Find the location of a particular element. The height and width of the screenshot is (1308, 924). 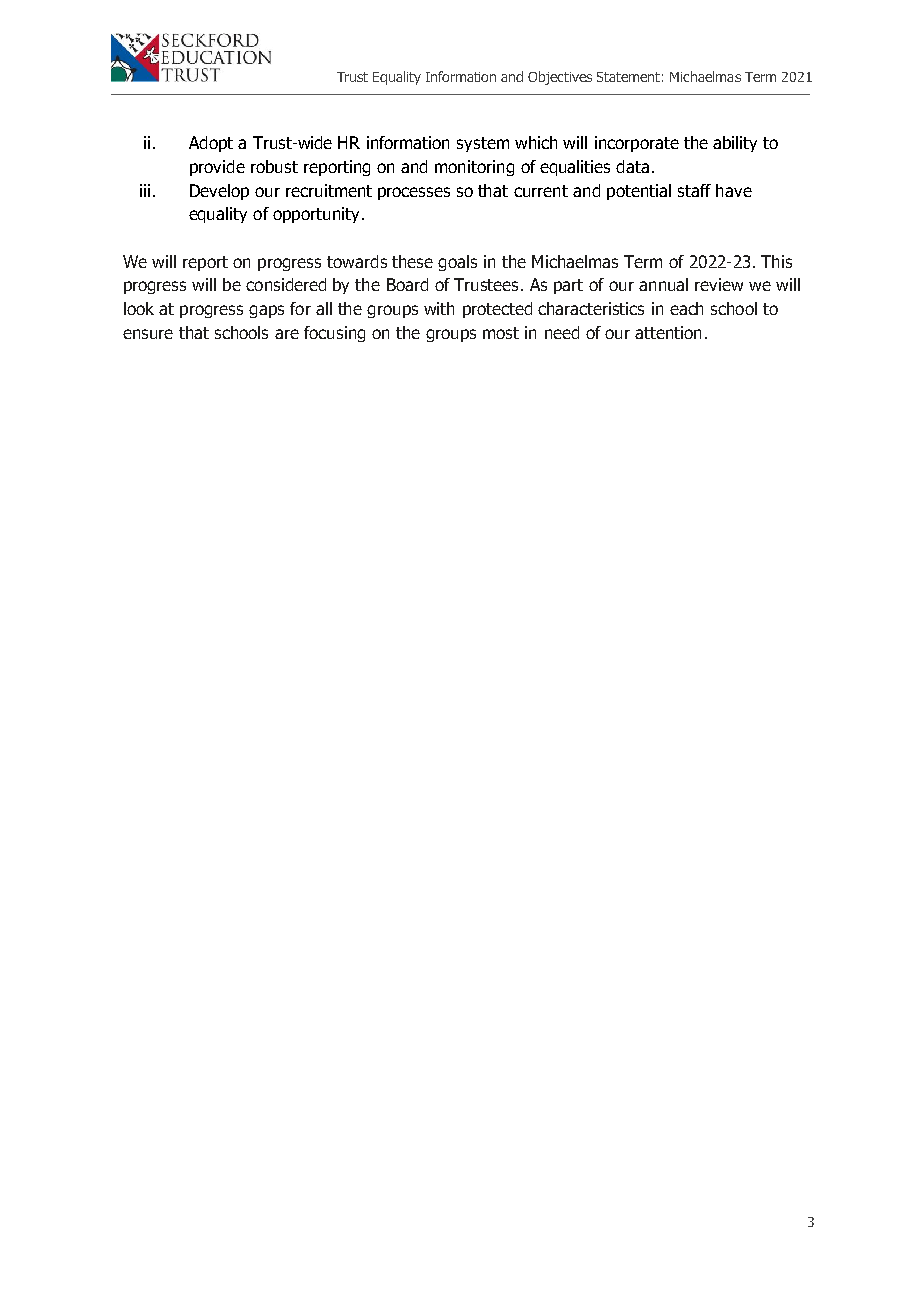

data is located at coordinates (632, 166).
